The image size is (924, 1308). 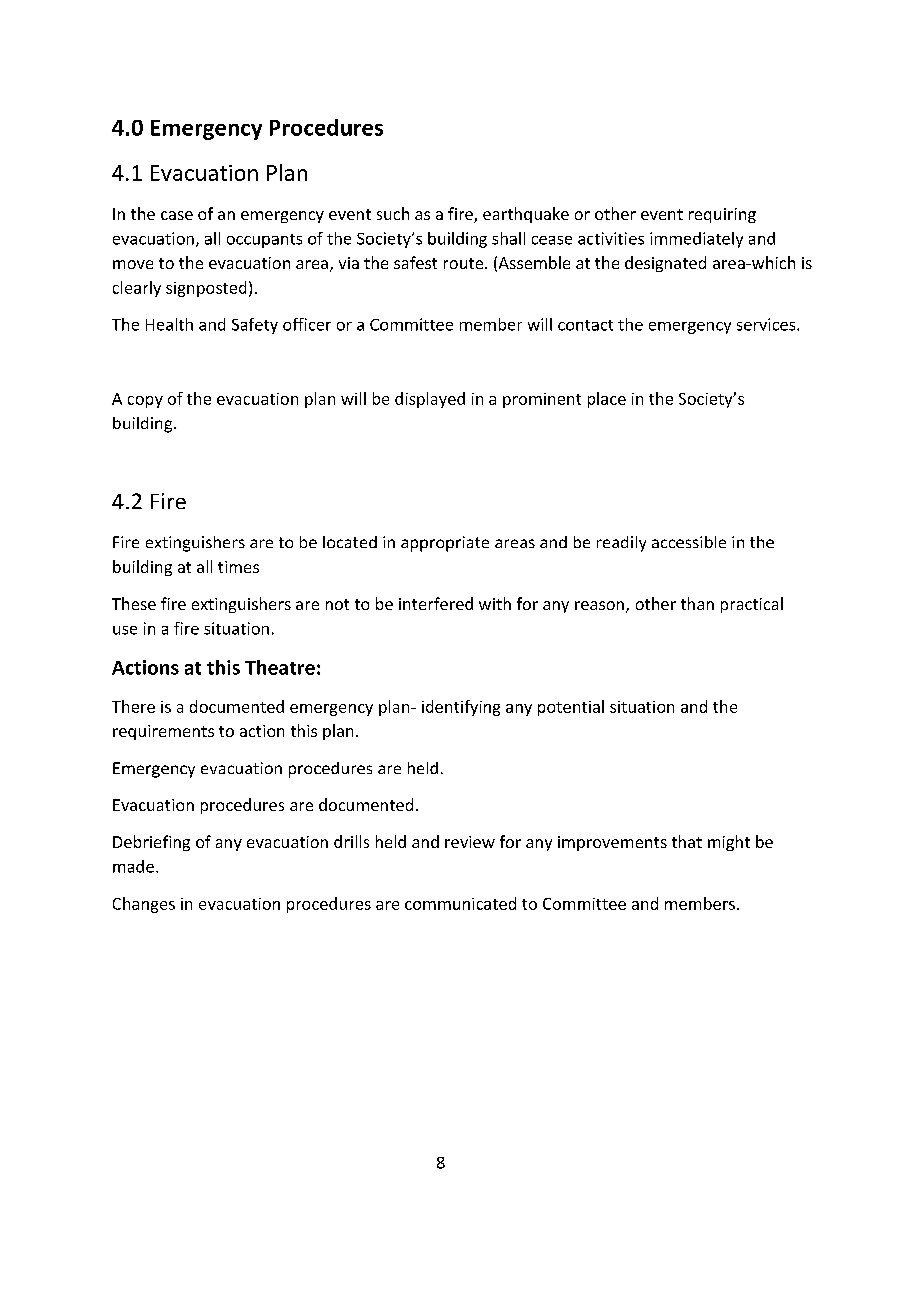 What do you see at coordinates (607, 400) in the page?
I see `place` at bounding box center [607, 400].
